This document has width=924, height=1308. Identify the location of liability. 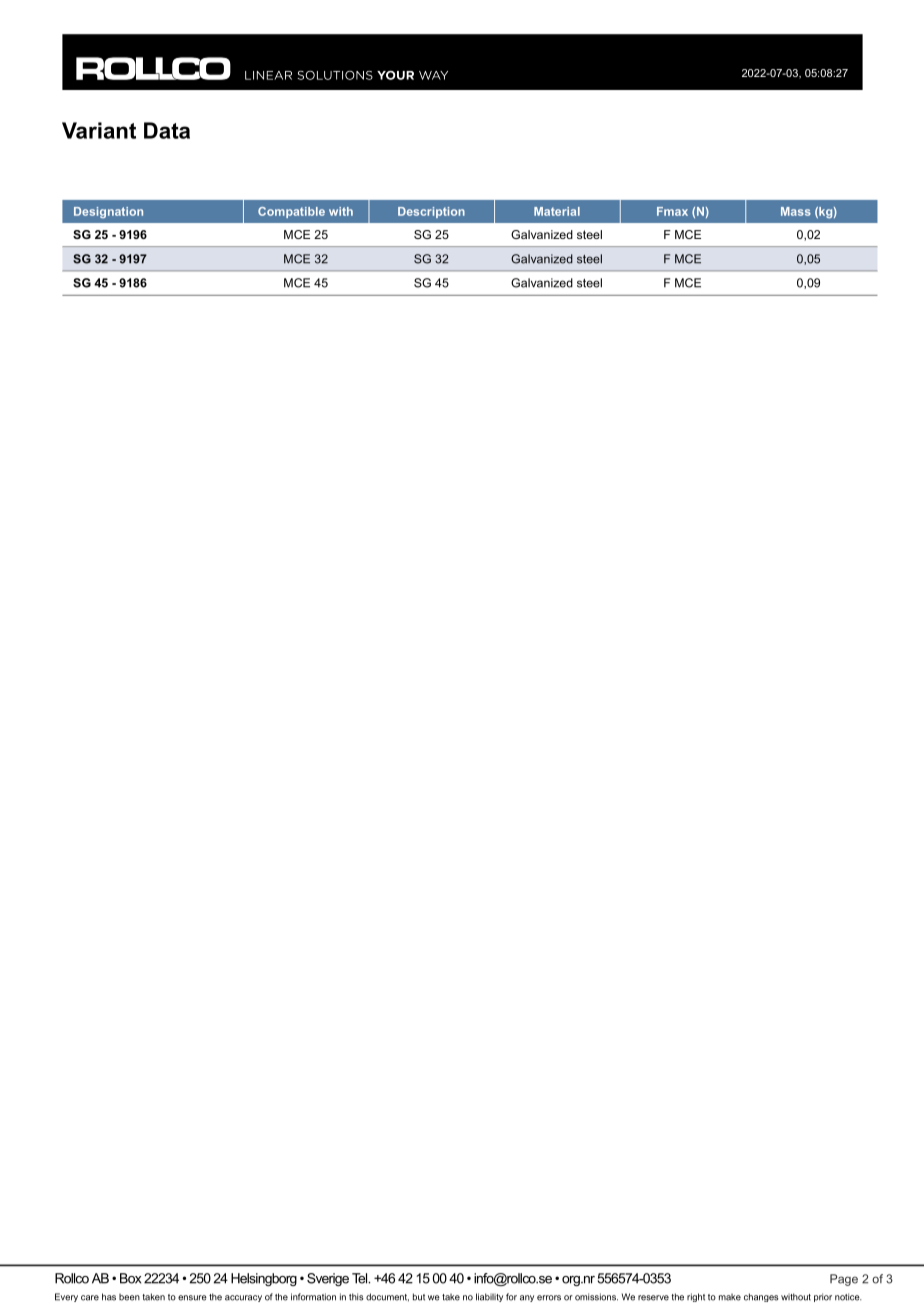
(489, 1297).
